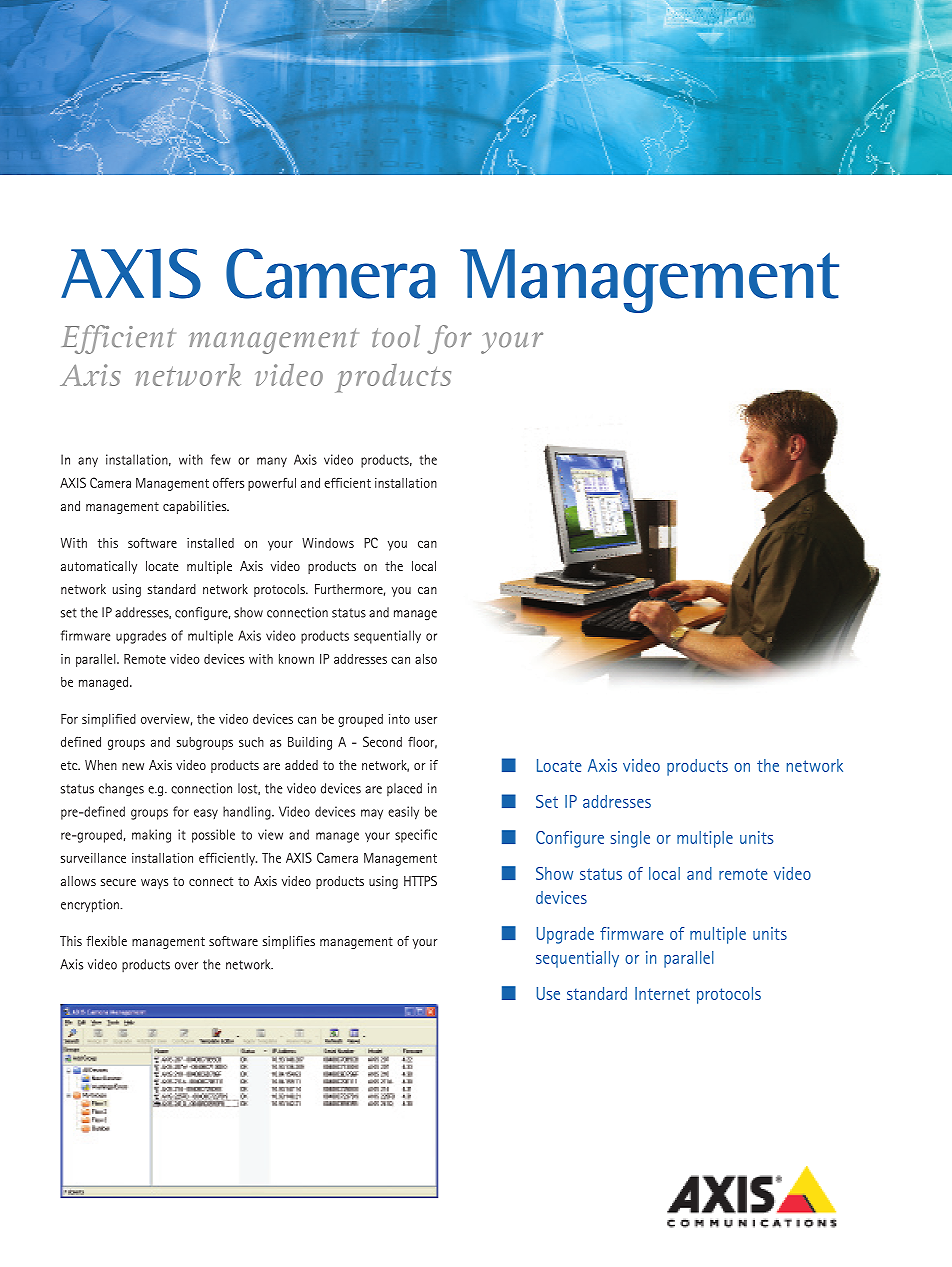  I want to click on making, so click(151, 836).
